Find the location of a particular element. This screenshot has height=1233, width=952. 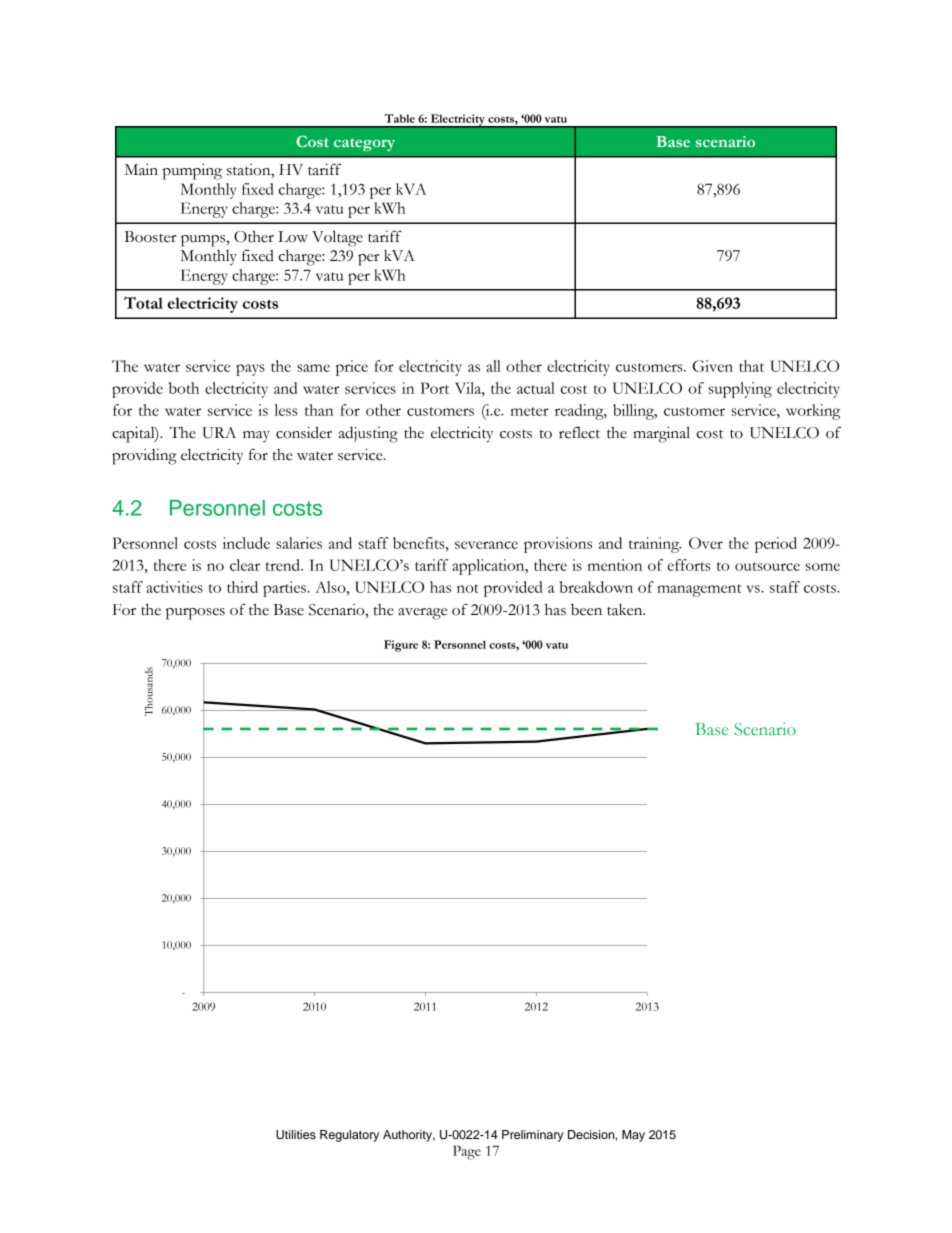

Utilities is located at coordinates (296, 1135).
